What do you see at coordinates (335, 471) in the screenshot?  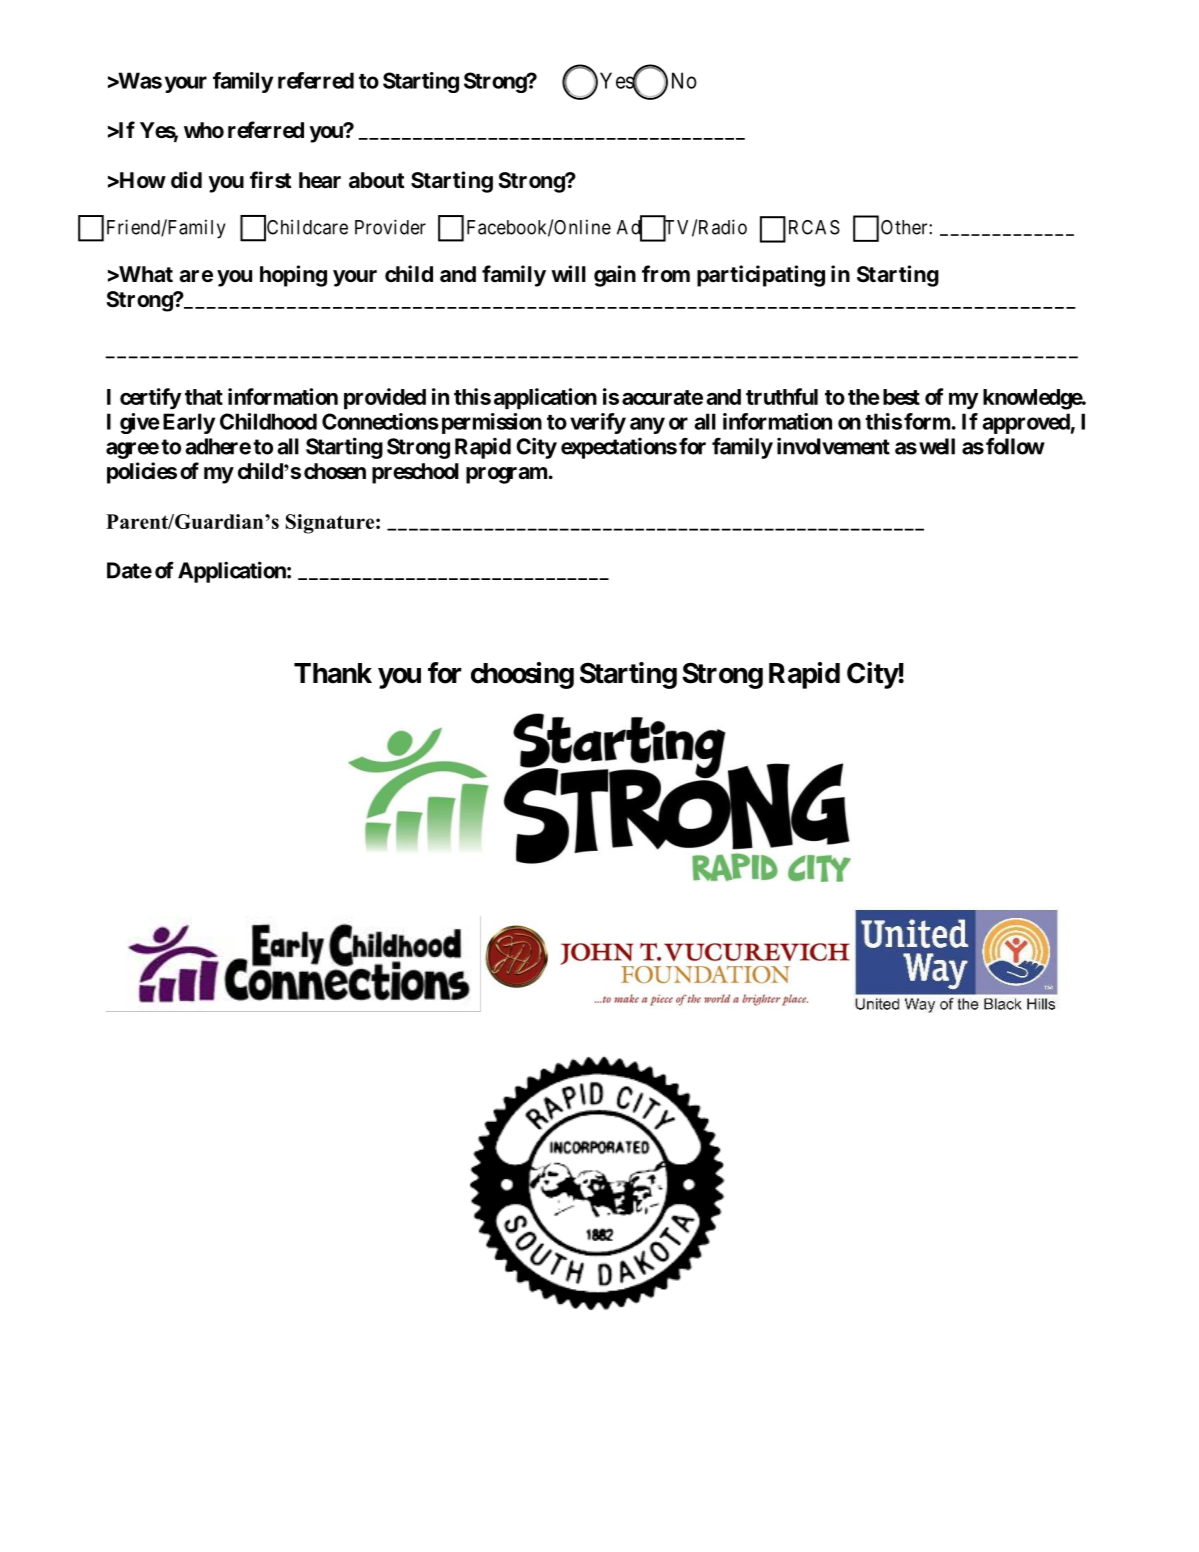 I see `chosen` at bounding box center [335, 471].
